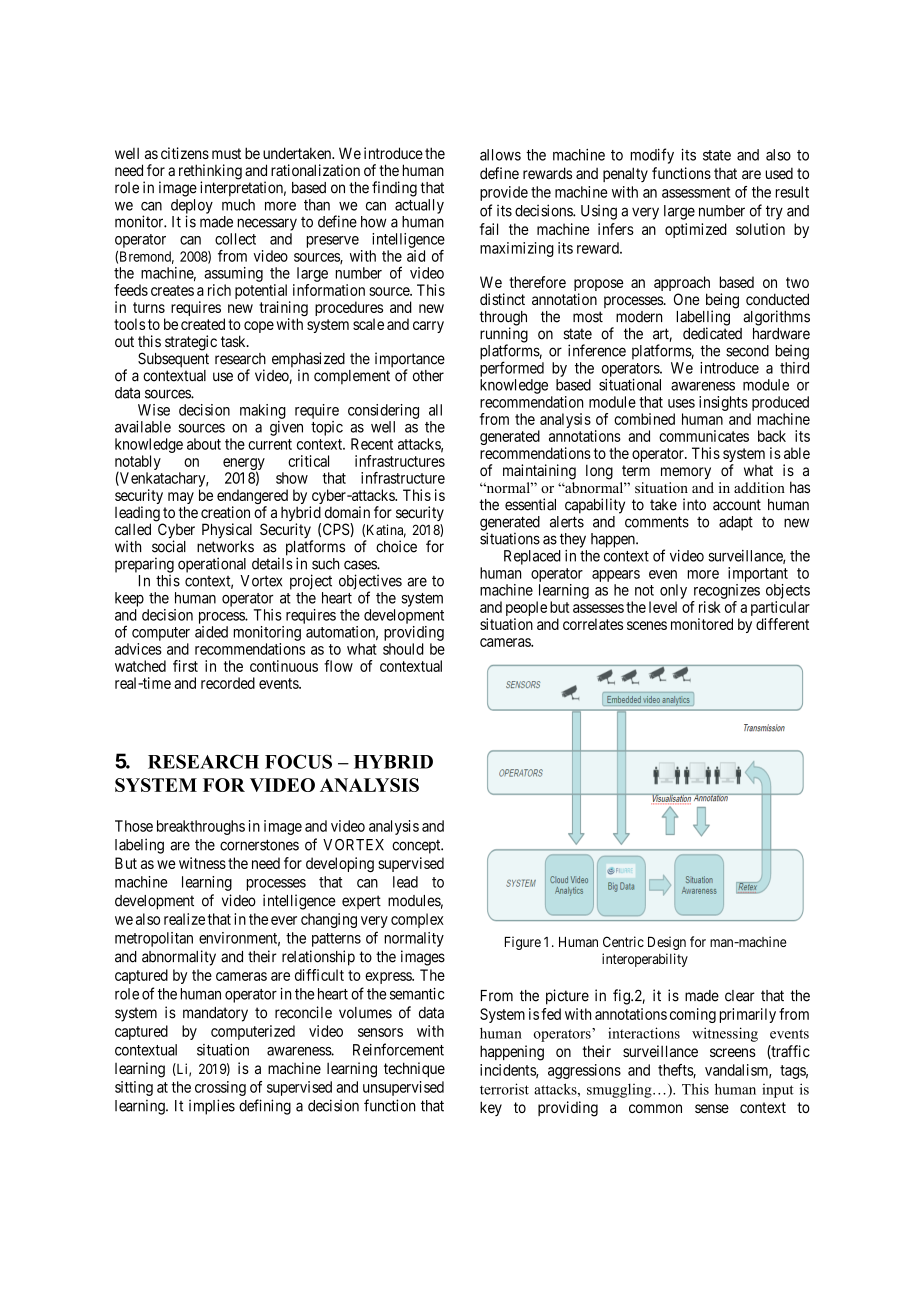 This page has width=924, height=1308. What do you see at coordinates (403, 649) in the page?
I see `should` at bounding box center [403, 649].
